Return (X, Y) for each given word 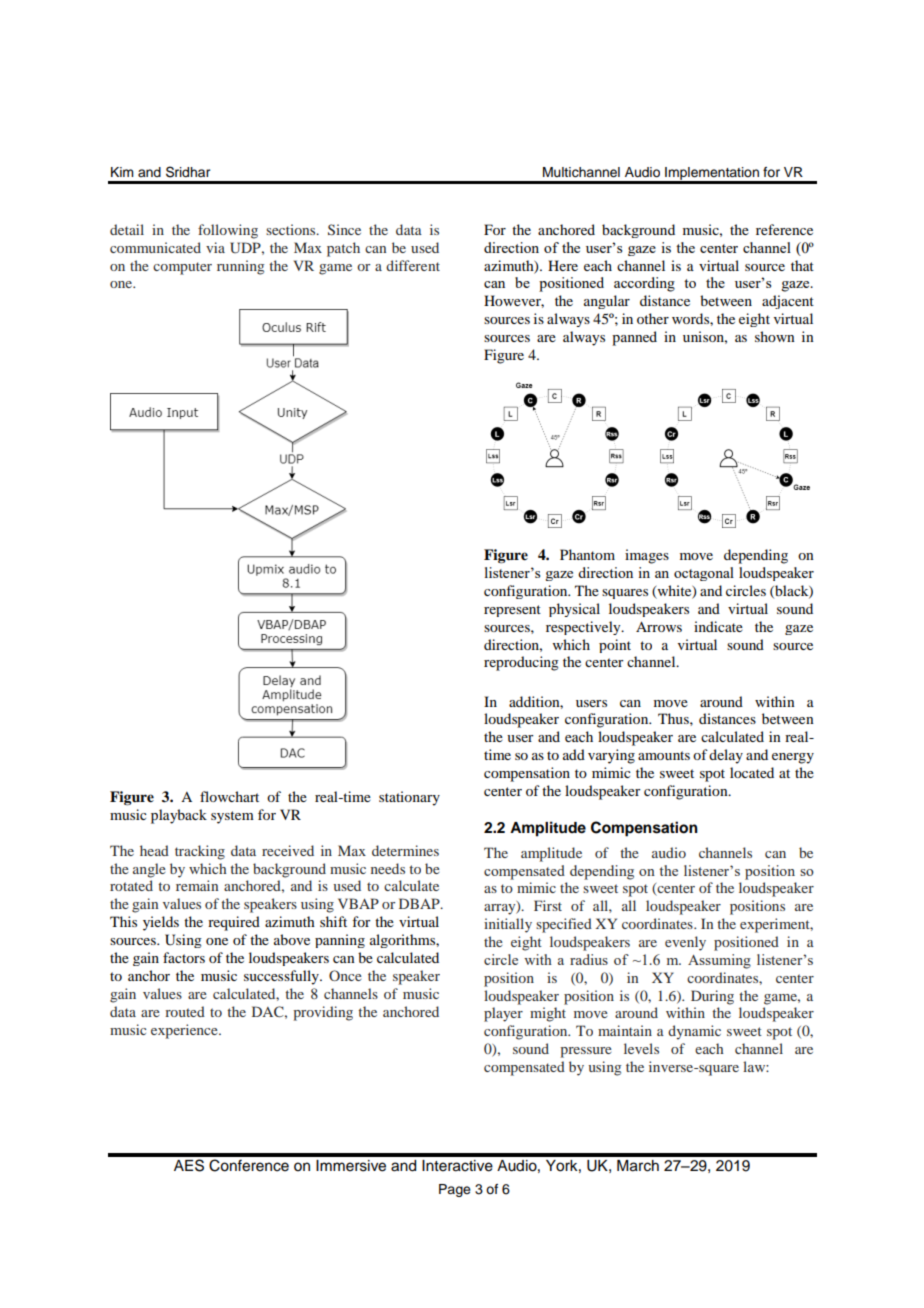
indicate (718, 626)
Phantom (587, 554)
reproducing (521, 663)
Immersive (351, 1166)
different (413, 265)
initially (508, 925)
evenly (685, 943)
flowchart (229, 796)
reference (784, 229)
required (234, 923)
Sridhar (188, 172)
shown (775, 336)
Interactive (457, 1166)
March (638, 1166)
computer (182, 268)
